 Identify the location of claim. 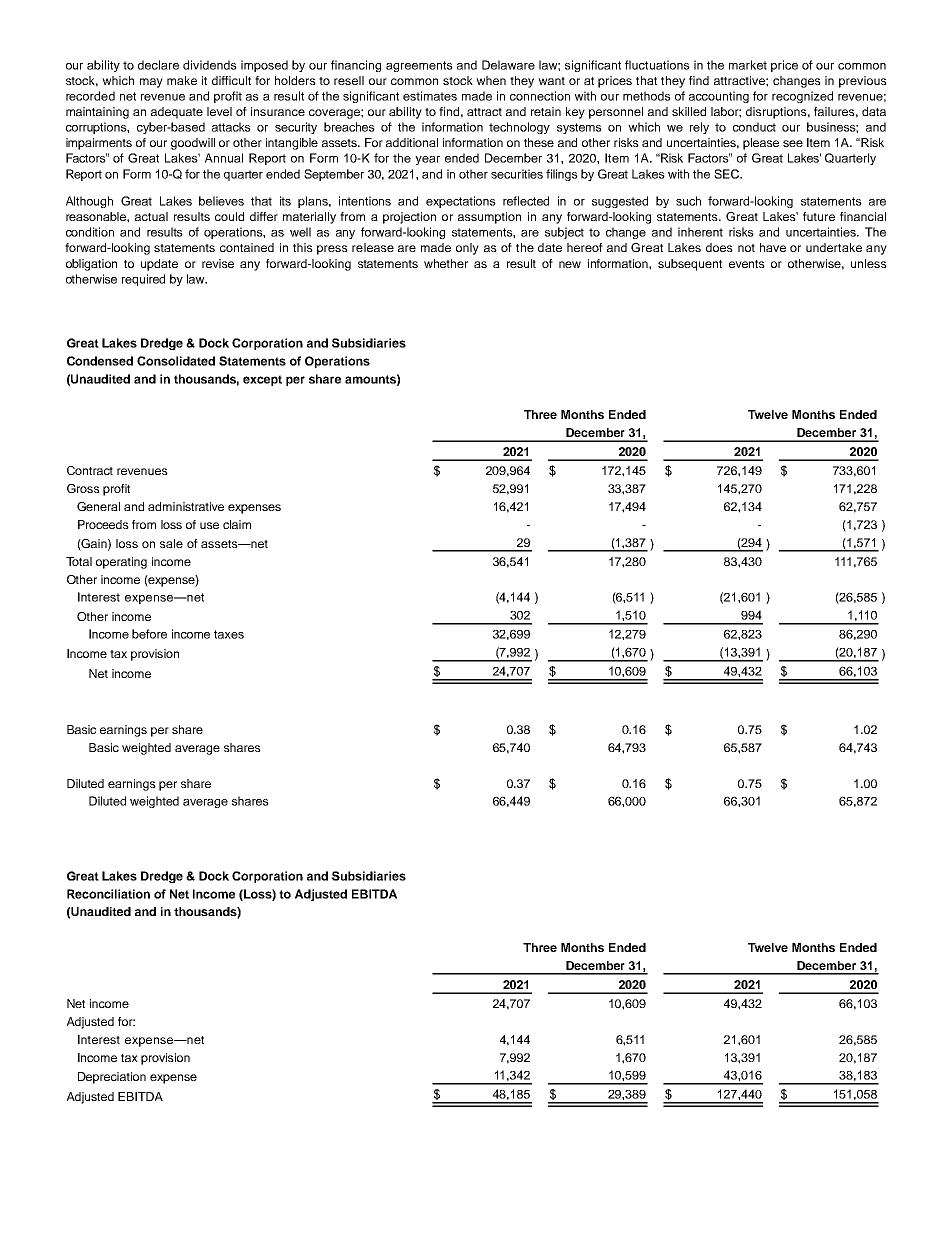
(237, 524).
